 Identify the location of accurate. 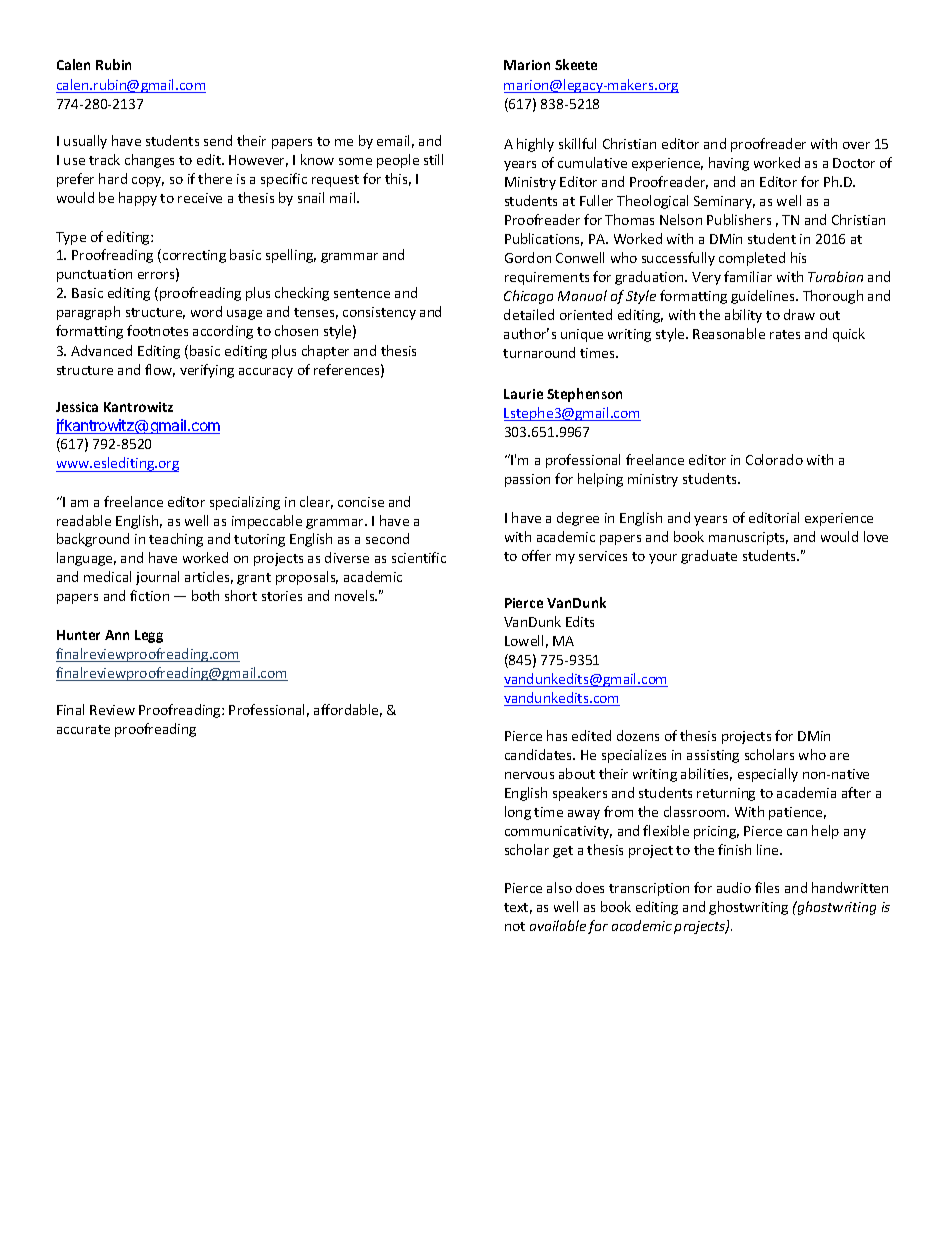
(83, 729).
